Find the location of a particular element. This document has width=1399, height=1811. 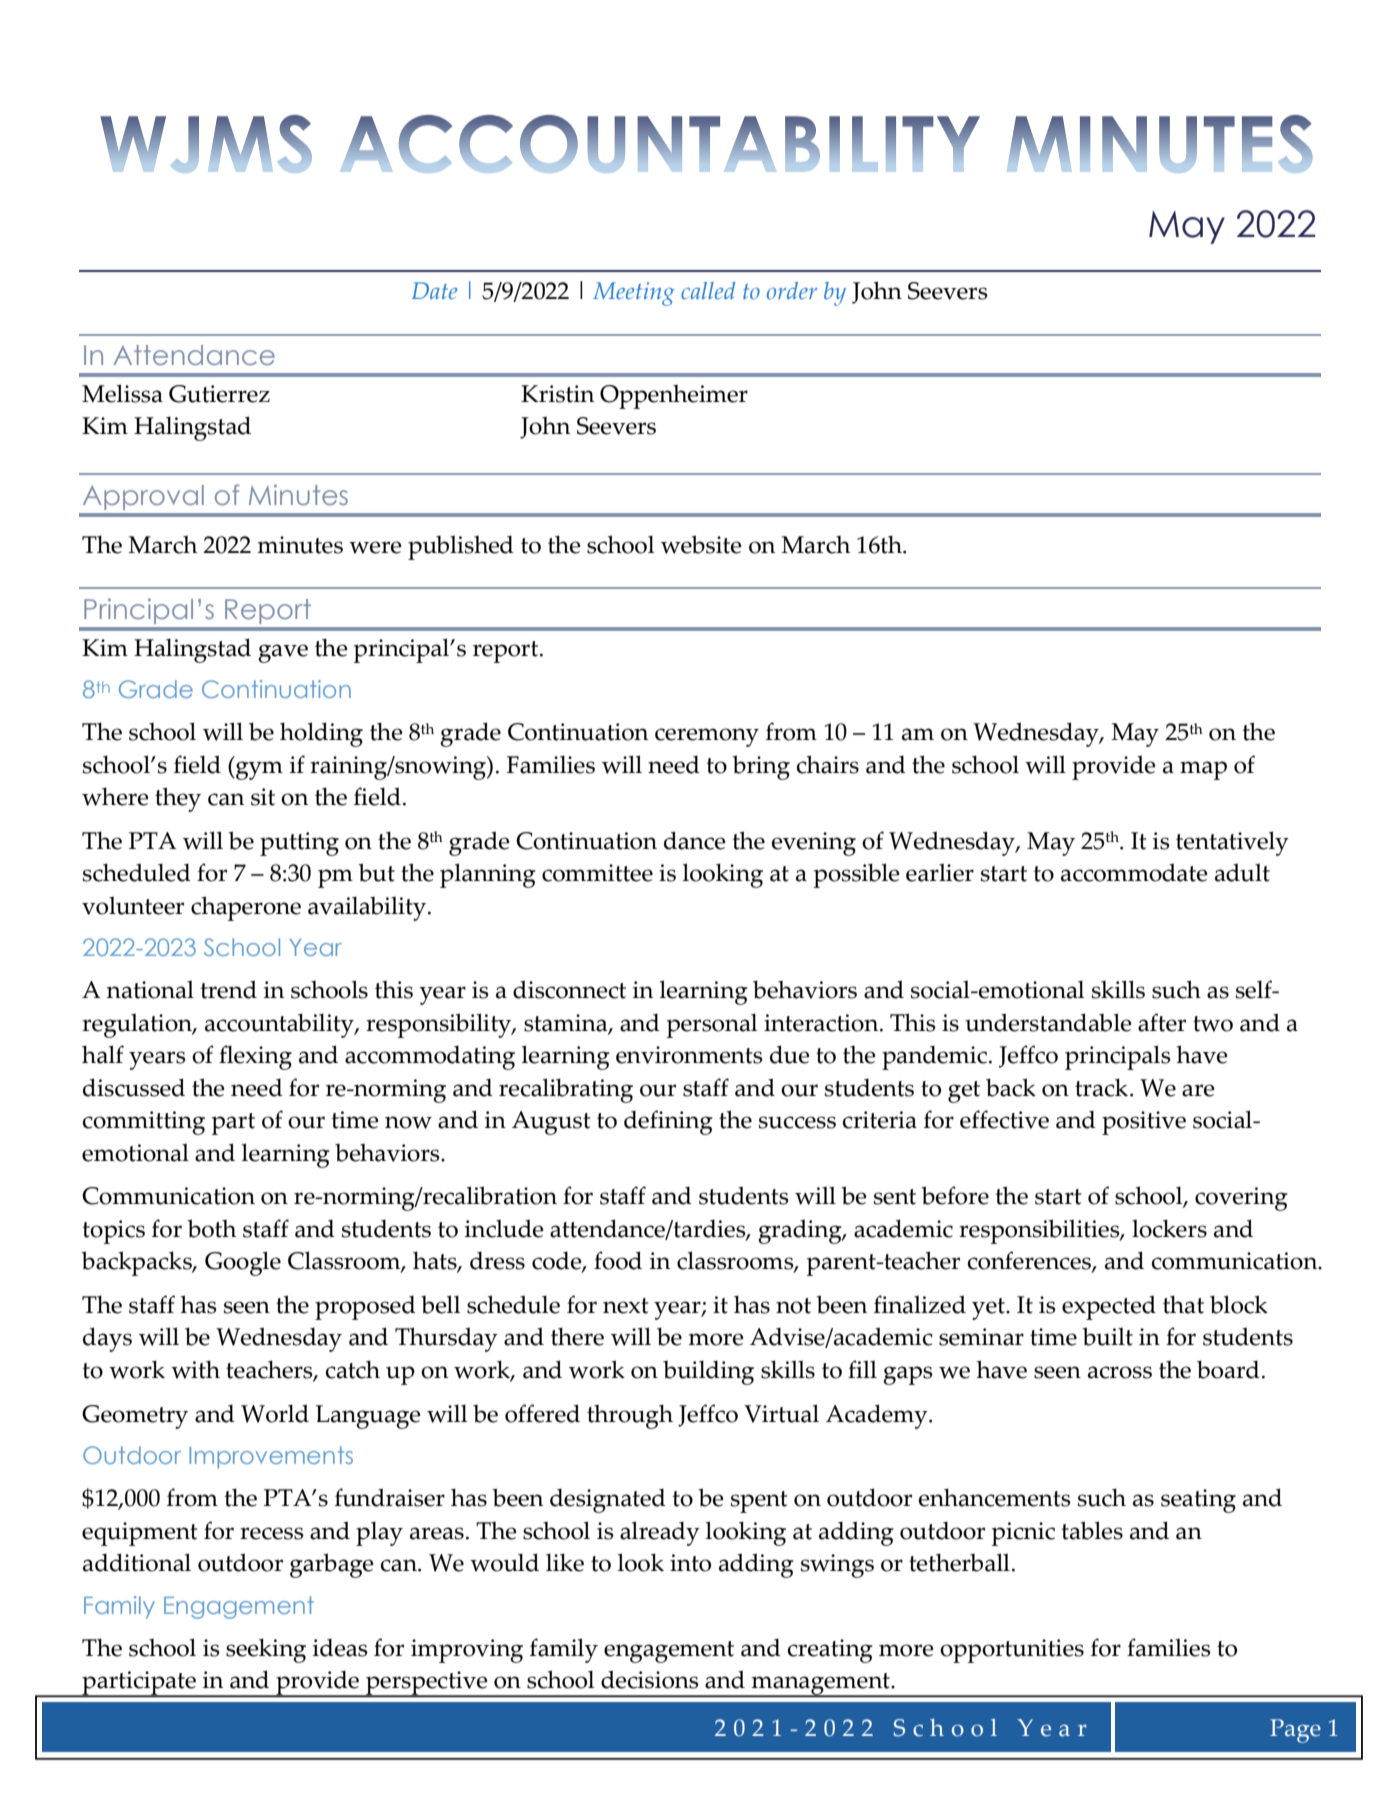

order is located at coordinates (792, 290).
